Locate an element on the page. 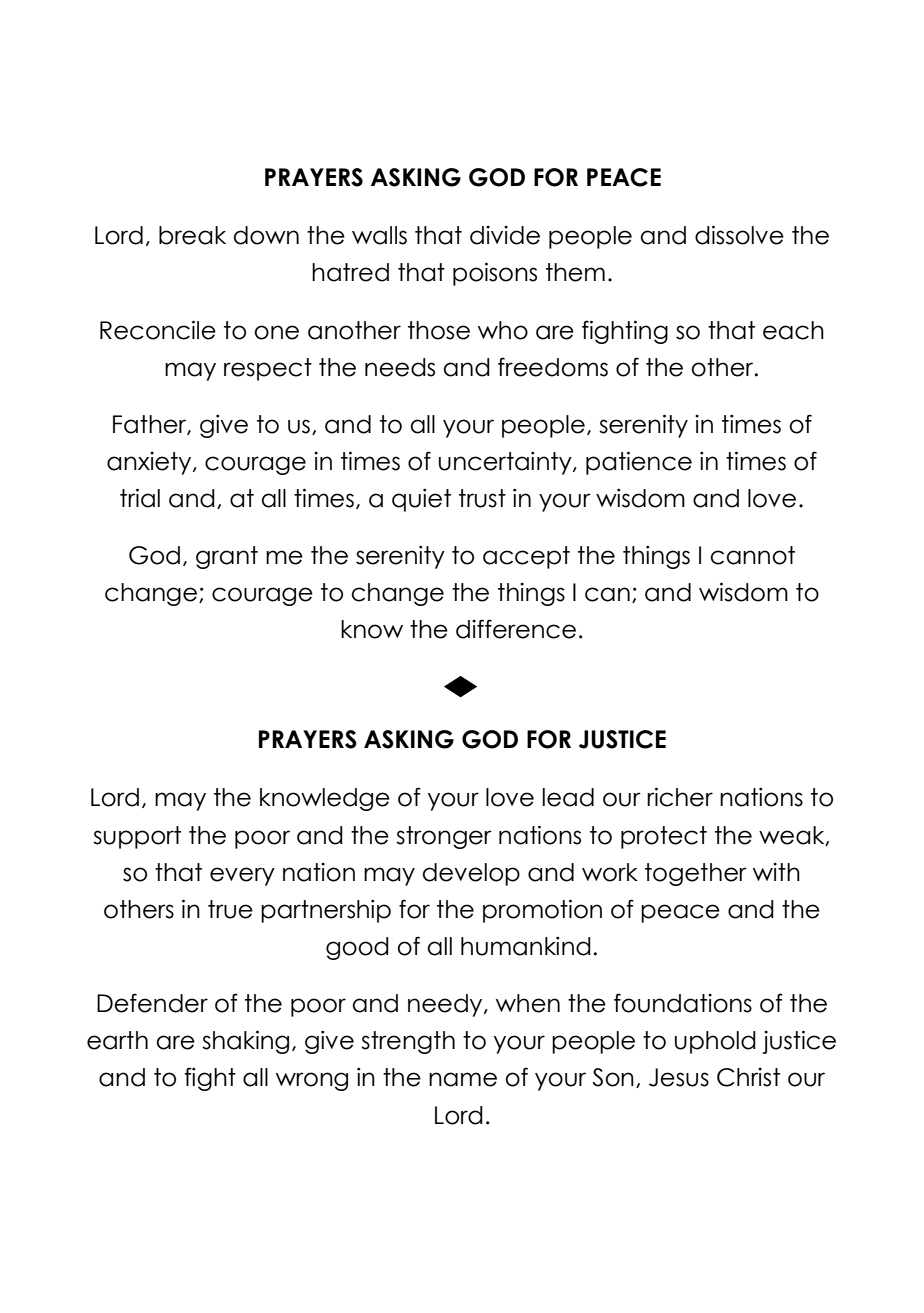 This document has width=924, height=1313. break is located at coordinates (192, 235).
